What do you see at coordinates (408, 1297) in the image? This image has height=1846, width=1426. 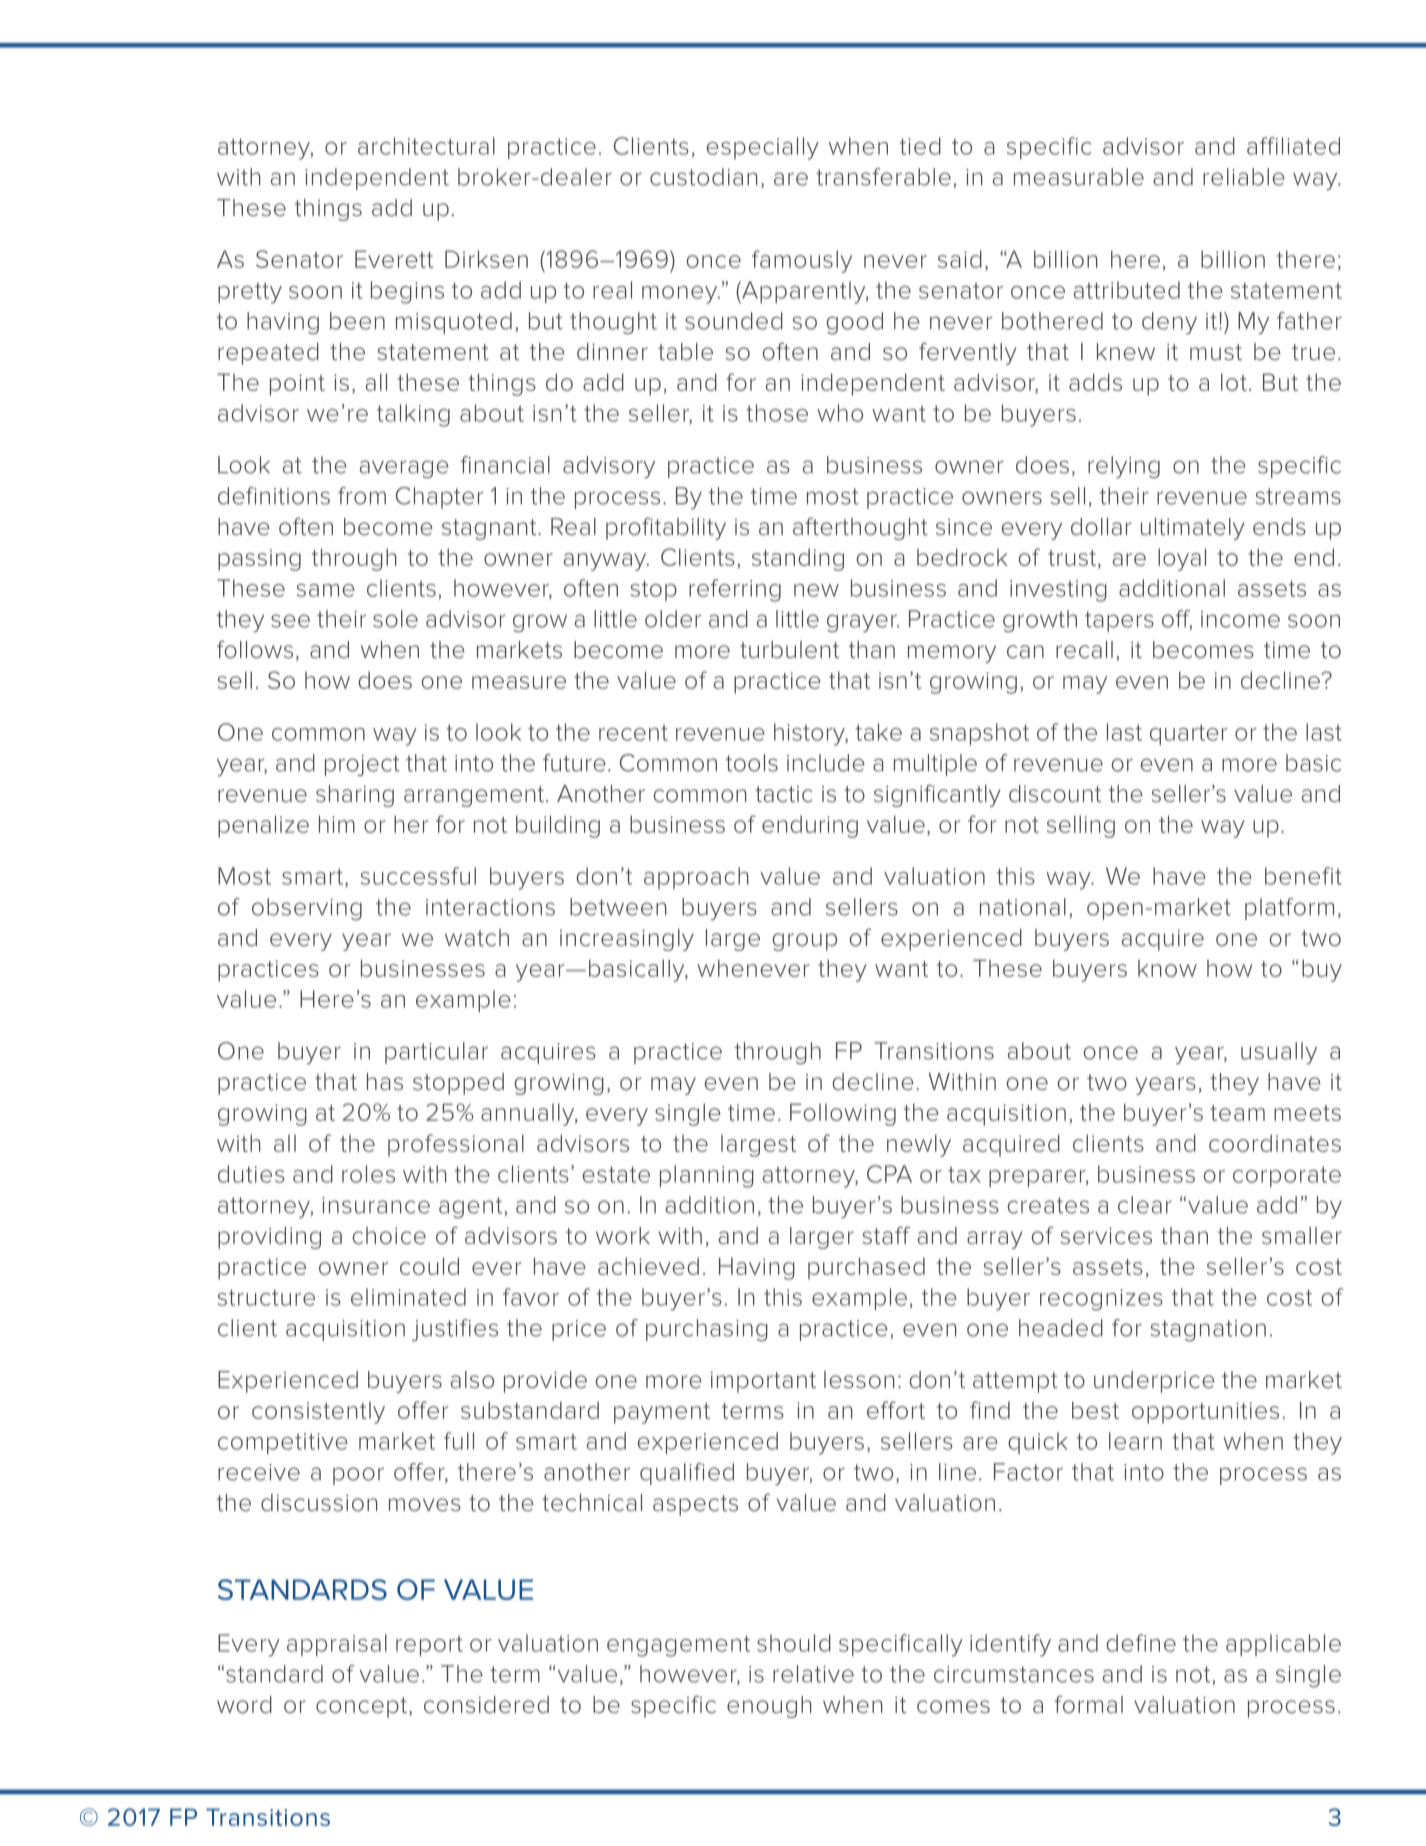 I see `eliminated` at bounding box center [408, 1297].
